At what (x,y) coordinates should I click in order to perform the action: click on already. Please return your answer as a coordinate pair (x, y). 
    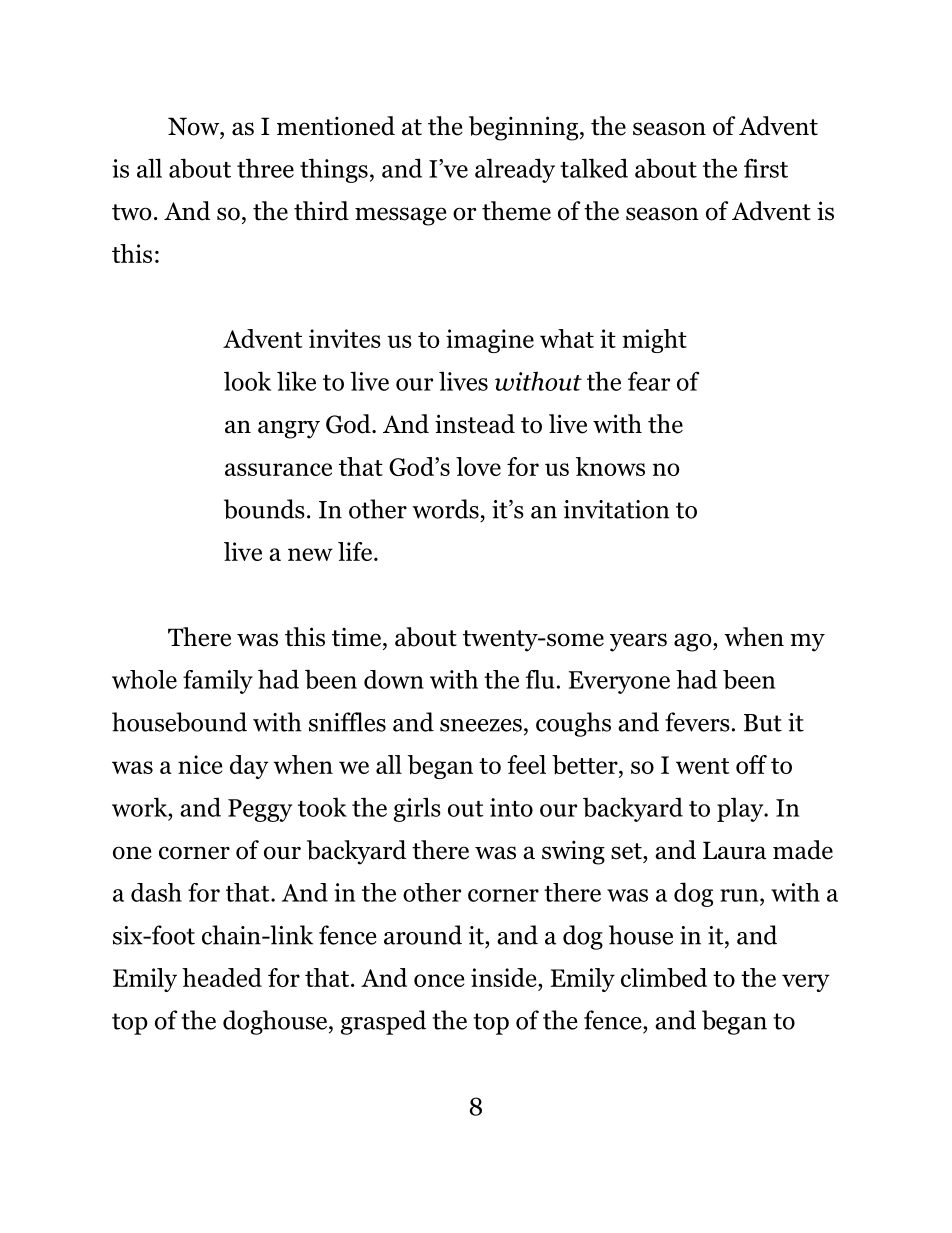
    Looking at the image, I should click on (515, 170).
